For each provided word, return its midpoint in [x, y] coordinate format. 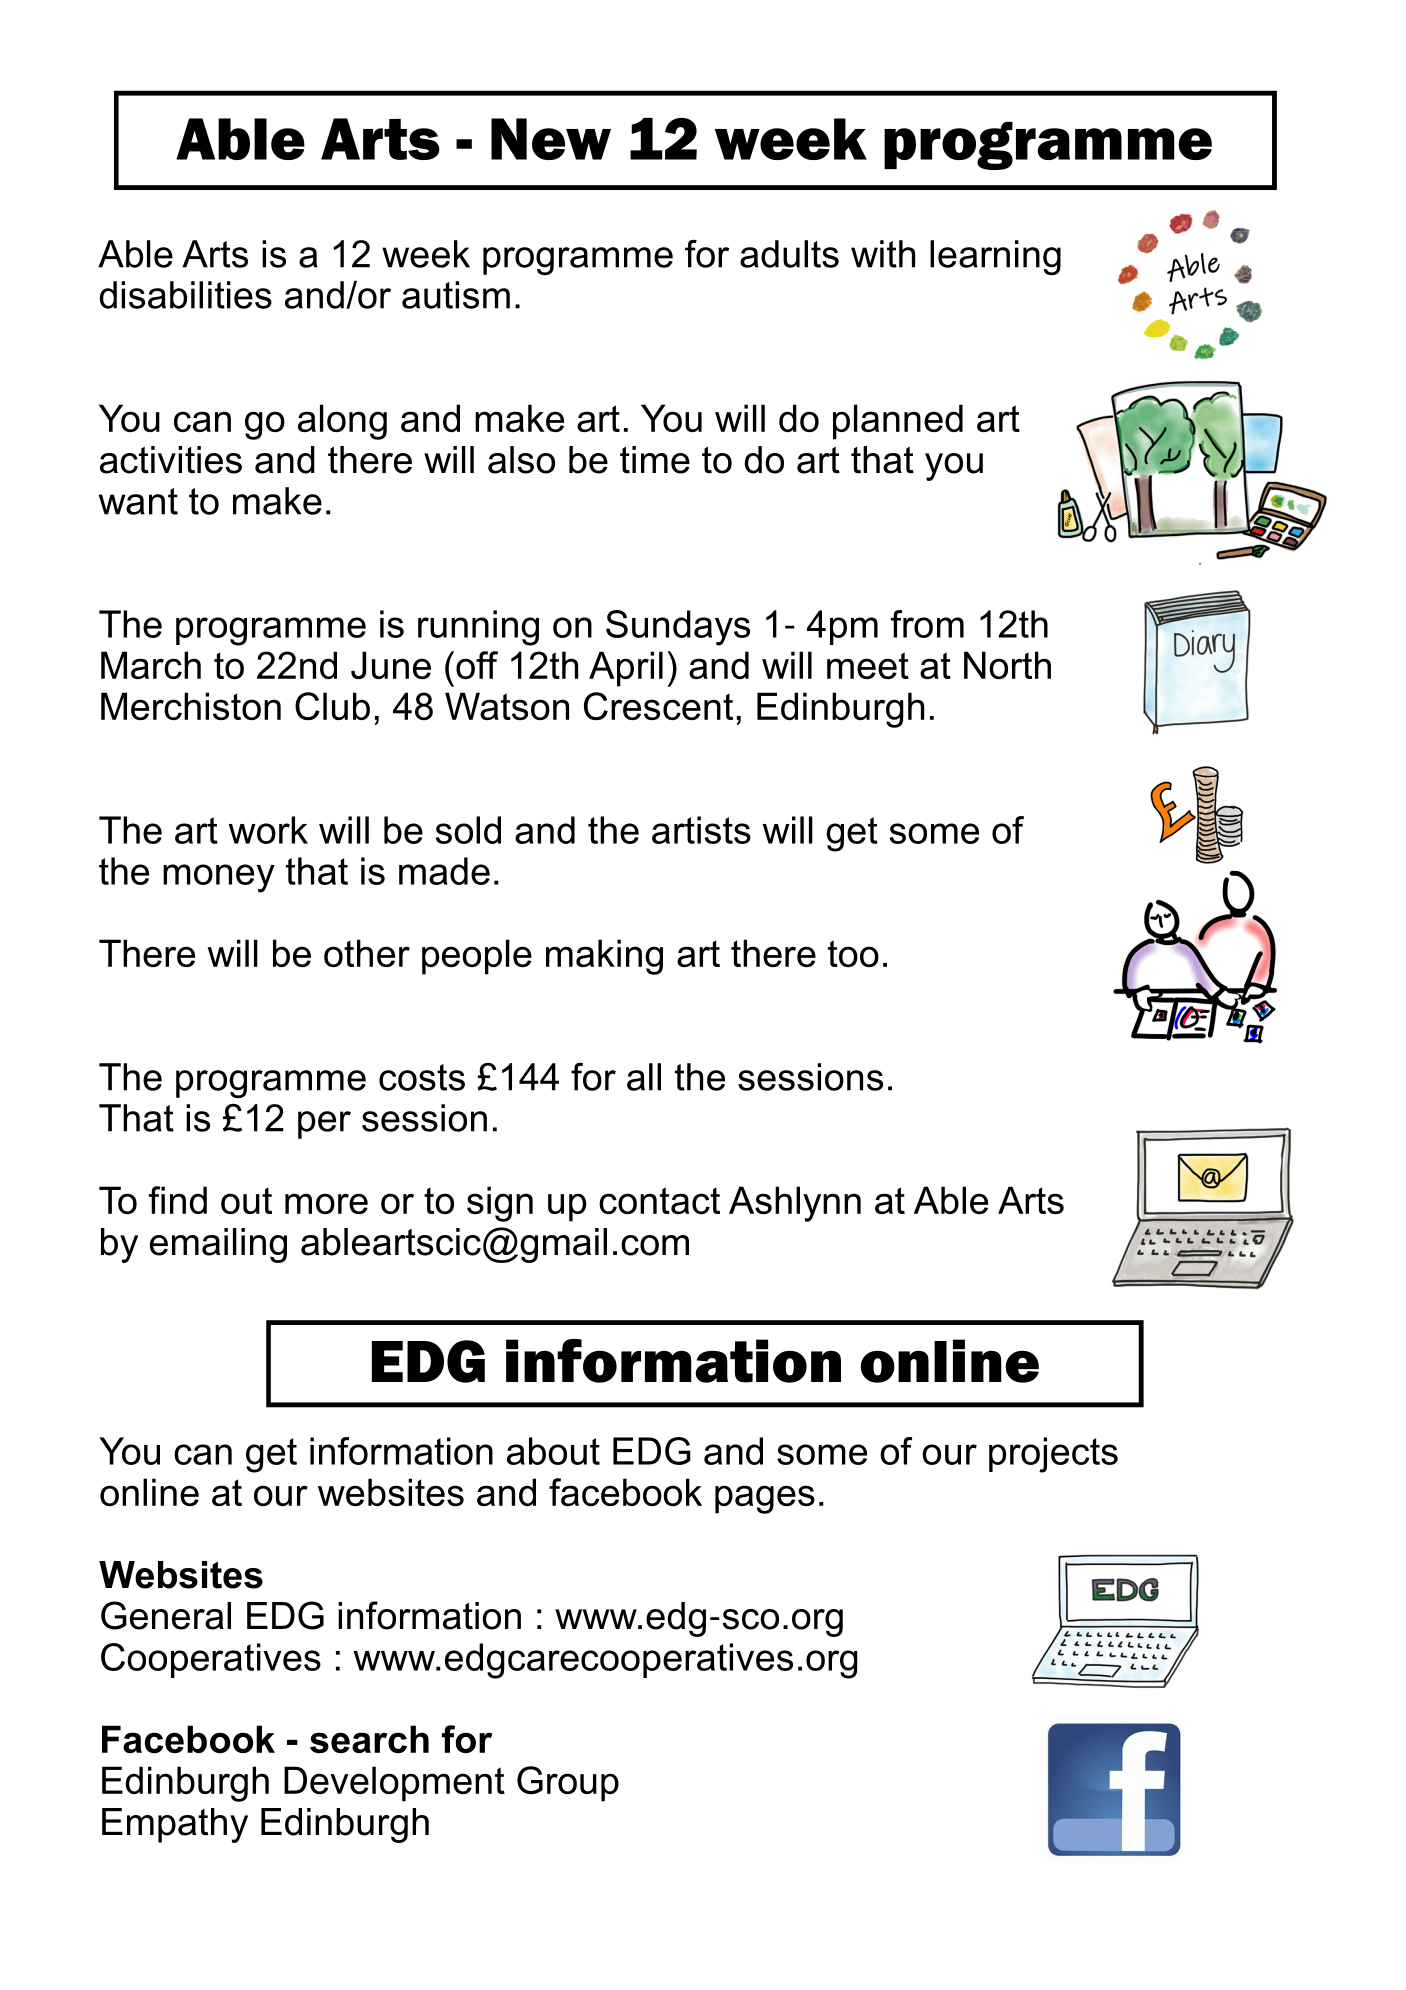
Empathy [175, 1825]
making [604, 957]
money [219, 878]
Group [568, 1784]
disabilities [186, 295]
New [551, 139]
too [853, 953]
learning [995, 257]
